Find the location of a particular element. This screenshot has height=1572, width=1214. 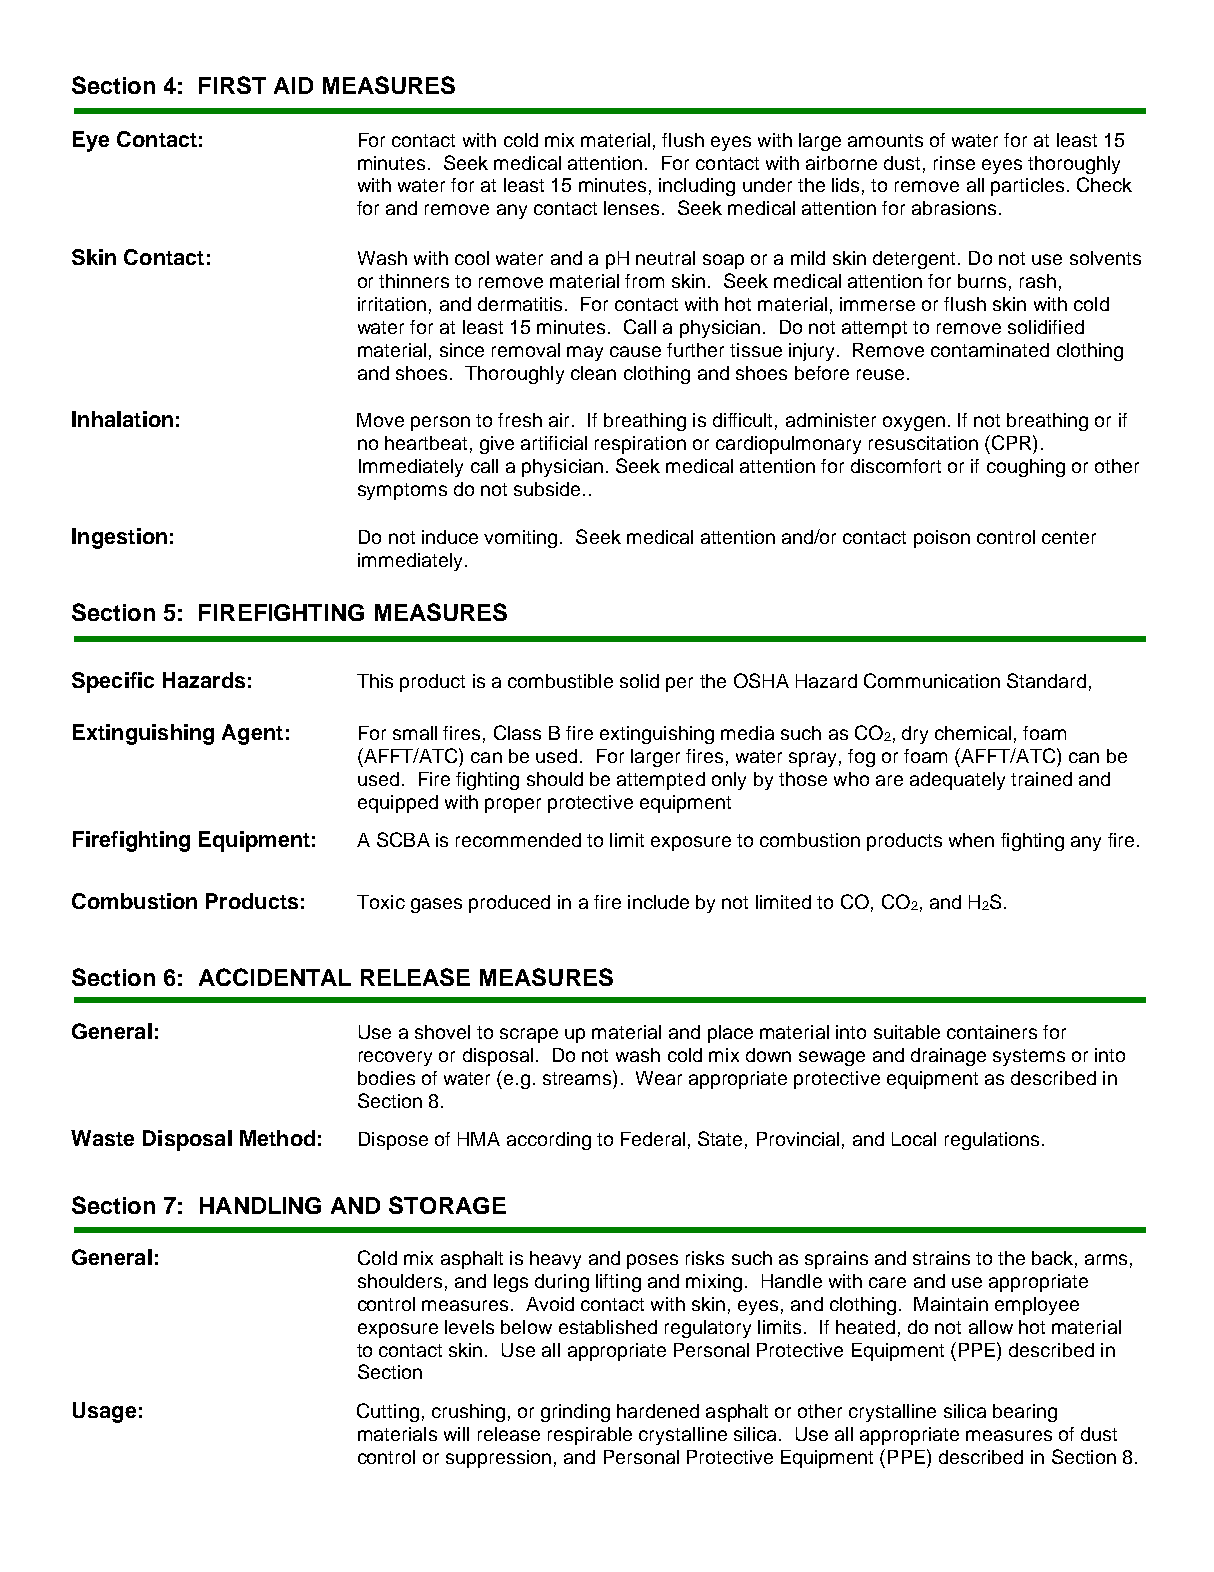

adequately is located at coordinates (957, 781).
